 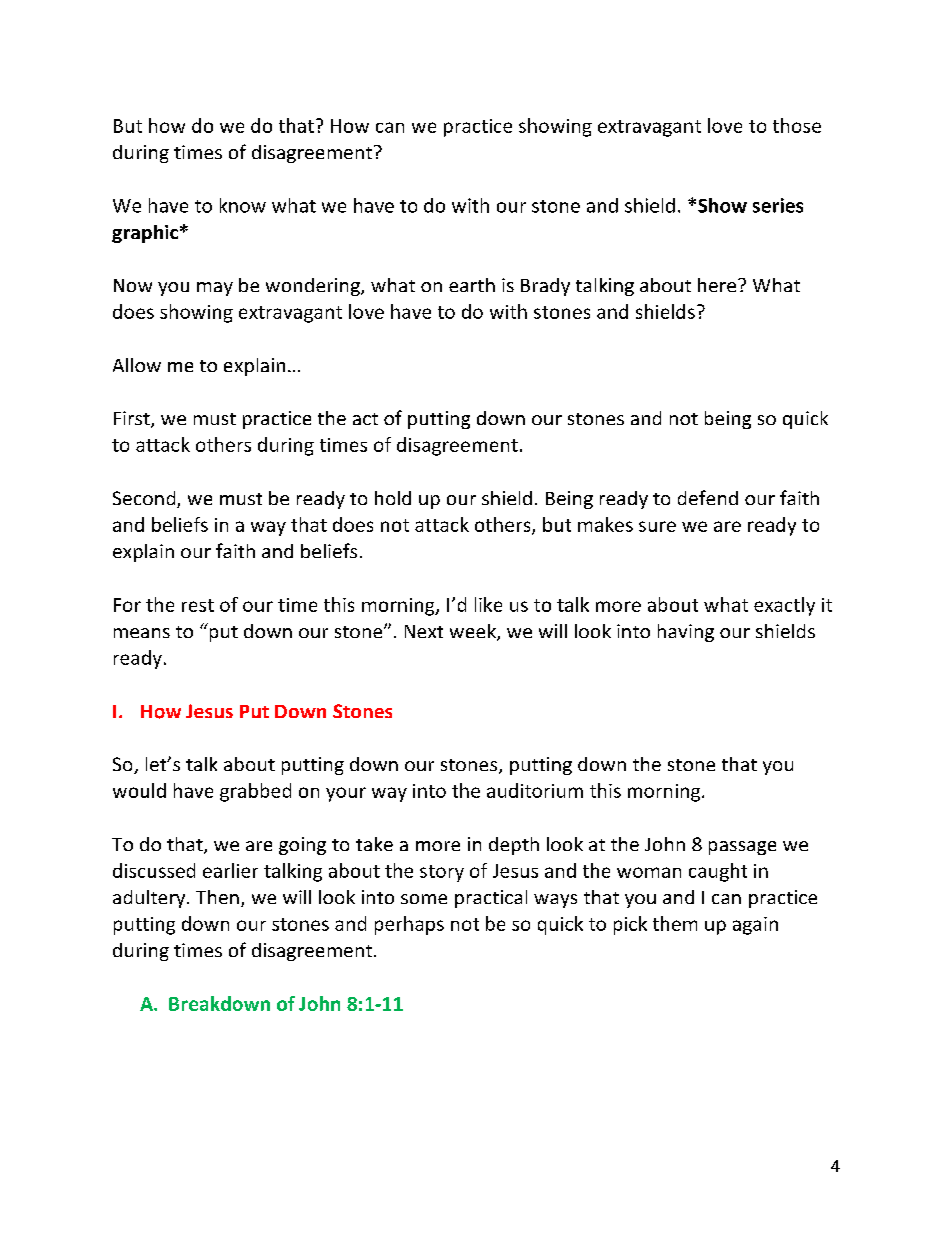 What do you see at coordinates (217, 897) in the document?
I see `Then` at bounding box center [217, 897].
